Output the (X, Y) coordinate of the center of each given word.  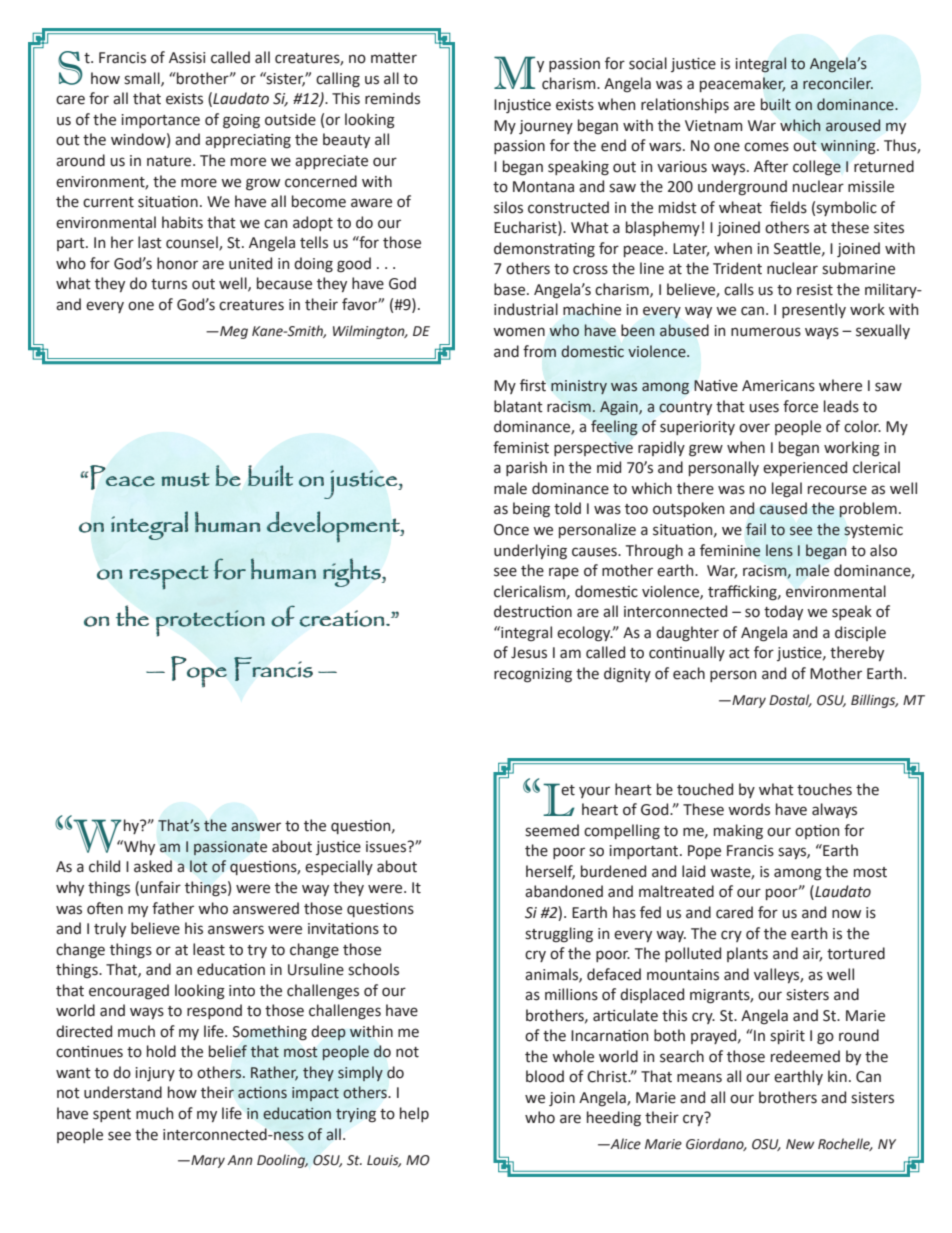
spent (112, 1115)
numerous (766, 332)
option (817, 832)
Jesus (529, 653)
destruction (533, 611)
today (783, 612)
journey (546, 127)
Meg (233, 332)
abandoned (564, 891)
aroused (853, 125)
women (519, 332)
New (800, 1144)
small (143, 79)
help (414, 1114)
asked (153, 866)
